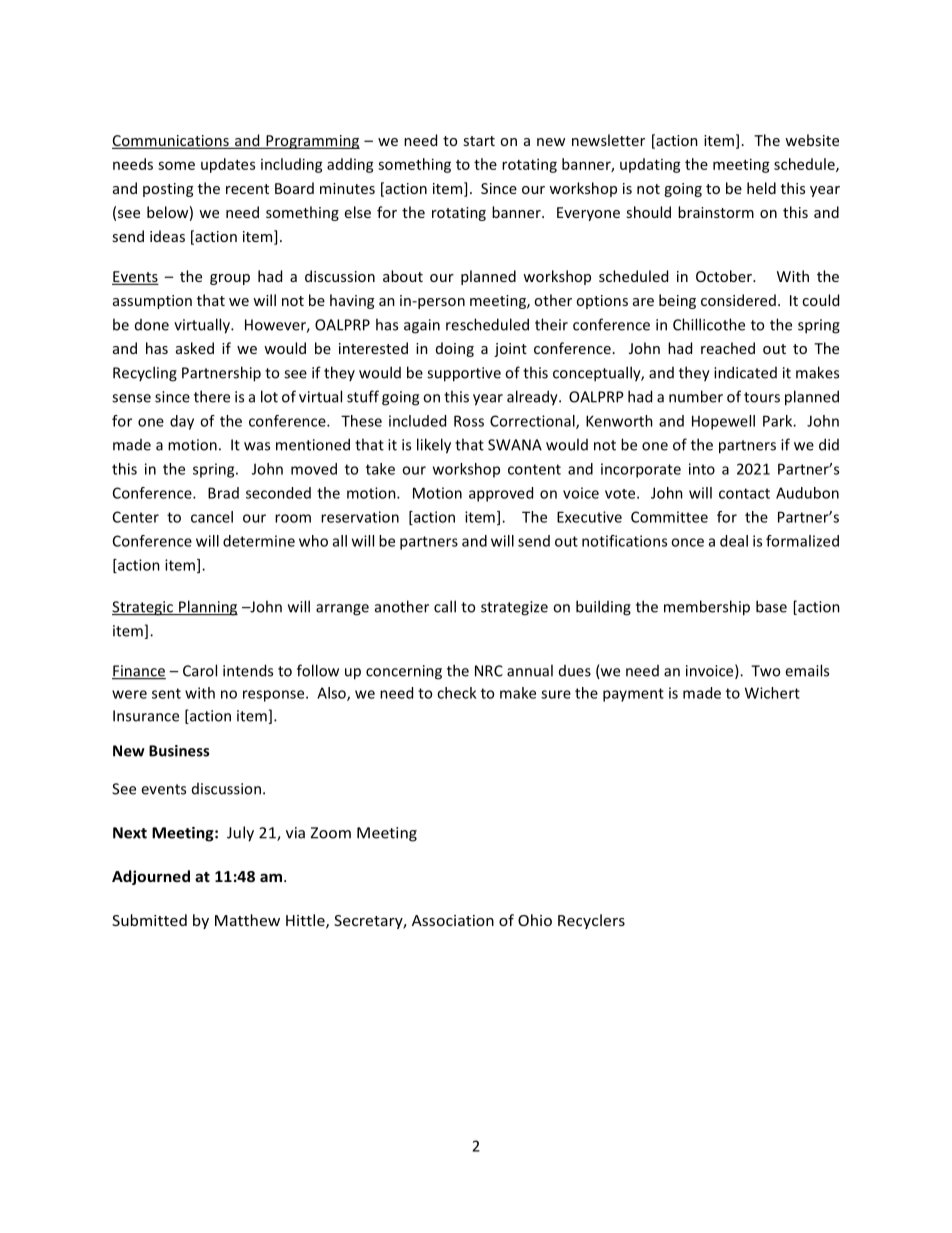 The height and width of the page is (1233, 952). What do you see at coordinates (761, 188) in the page?
I see `held` at bounding box center [761, 188].
